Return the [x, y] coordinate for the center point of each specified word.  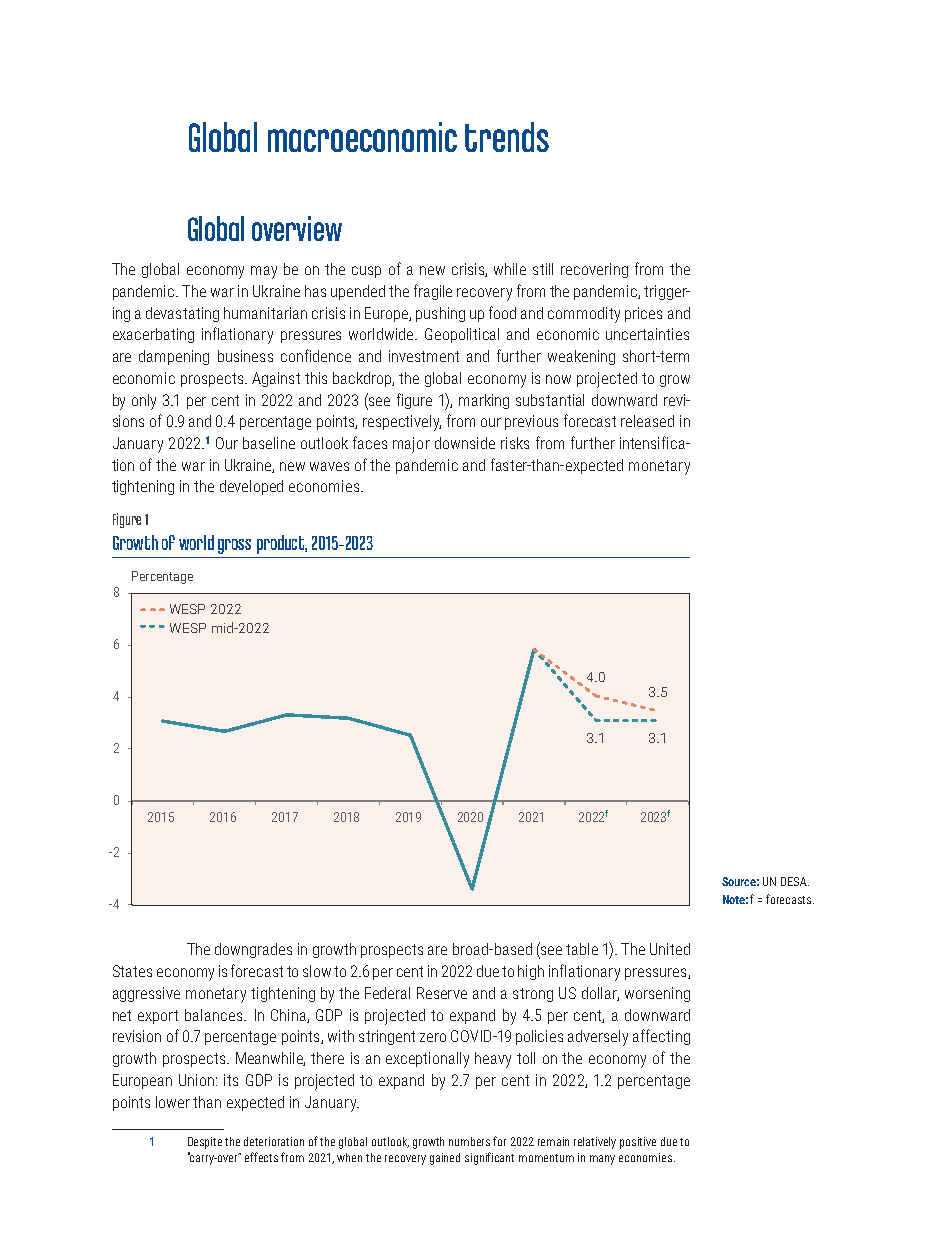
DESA [795, 881]
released [647, 421]
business [245, 356]
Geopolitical [462, 335]
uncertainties [647, 334]
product [282, 544]
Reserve [442, 993]
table [582, 949]
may [264, 272]
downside [465, 443]
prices [643, 314]
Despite [205, 1143]
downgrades [253, 950]
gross [234, 546]
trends [507, 137]
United [670, 949]
